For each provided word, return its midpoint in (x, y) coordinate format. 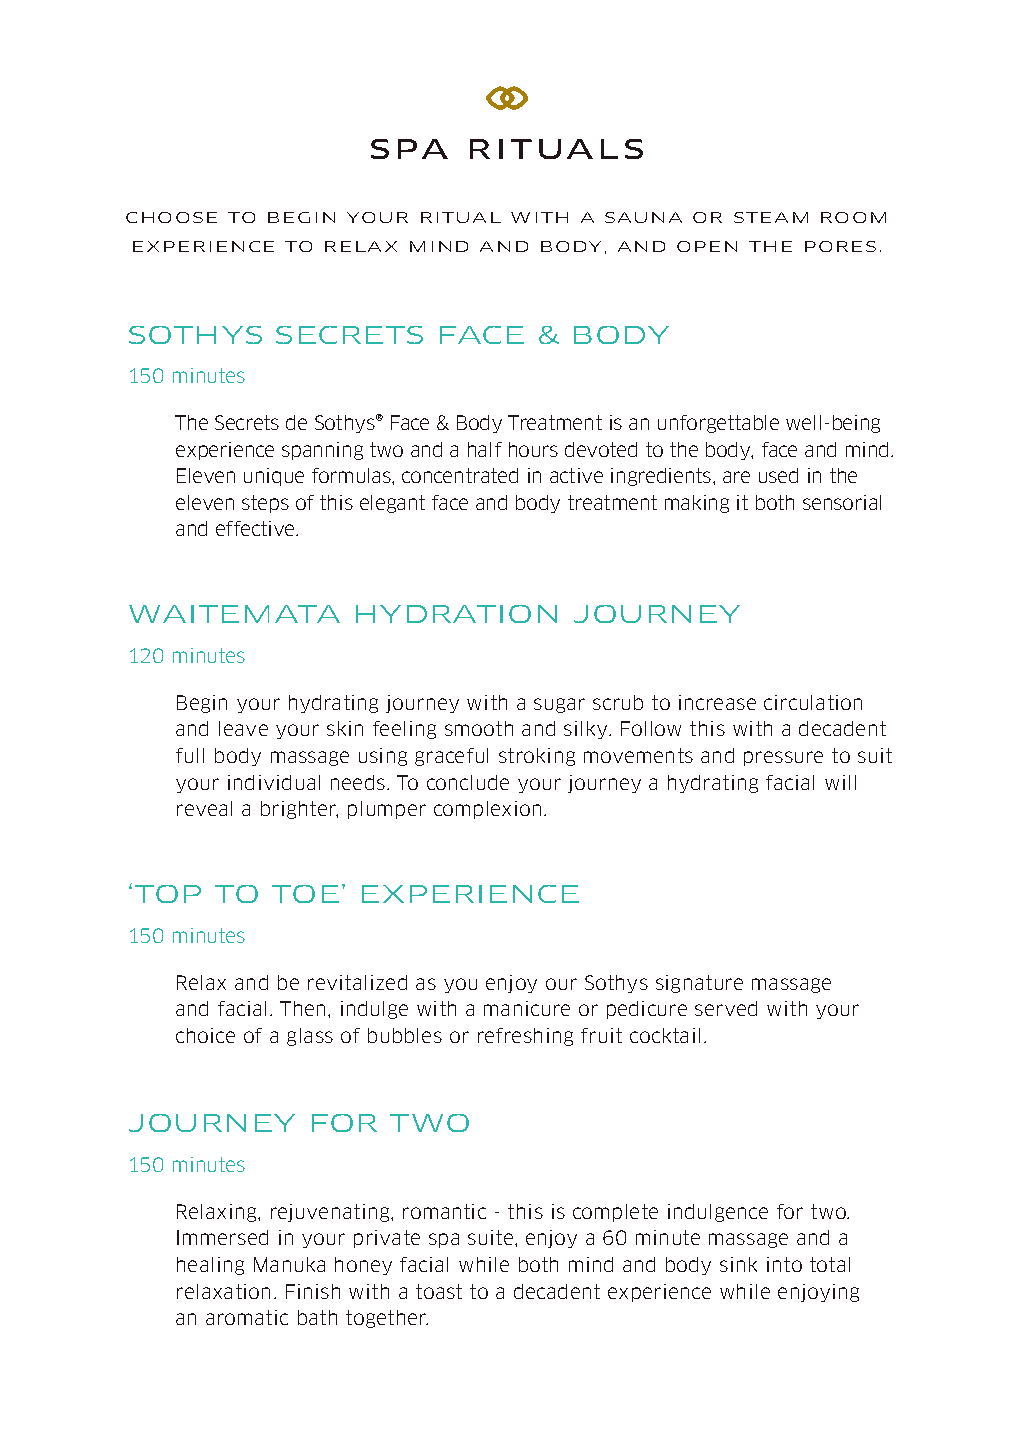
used (778, 475)
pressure (783, 758)
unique (274, 477)
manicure (527, 1008)
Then (302, 1008)
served (726, 1008)
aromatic (247, 1317)
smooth (479, 728)
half (485, 449)
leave (243, 728)
